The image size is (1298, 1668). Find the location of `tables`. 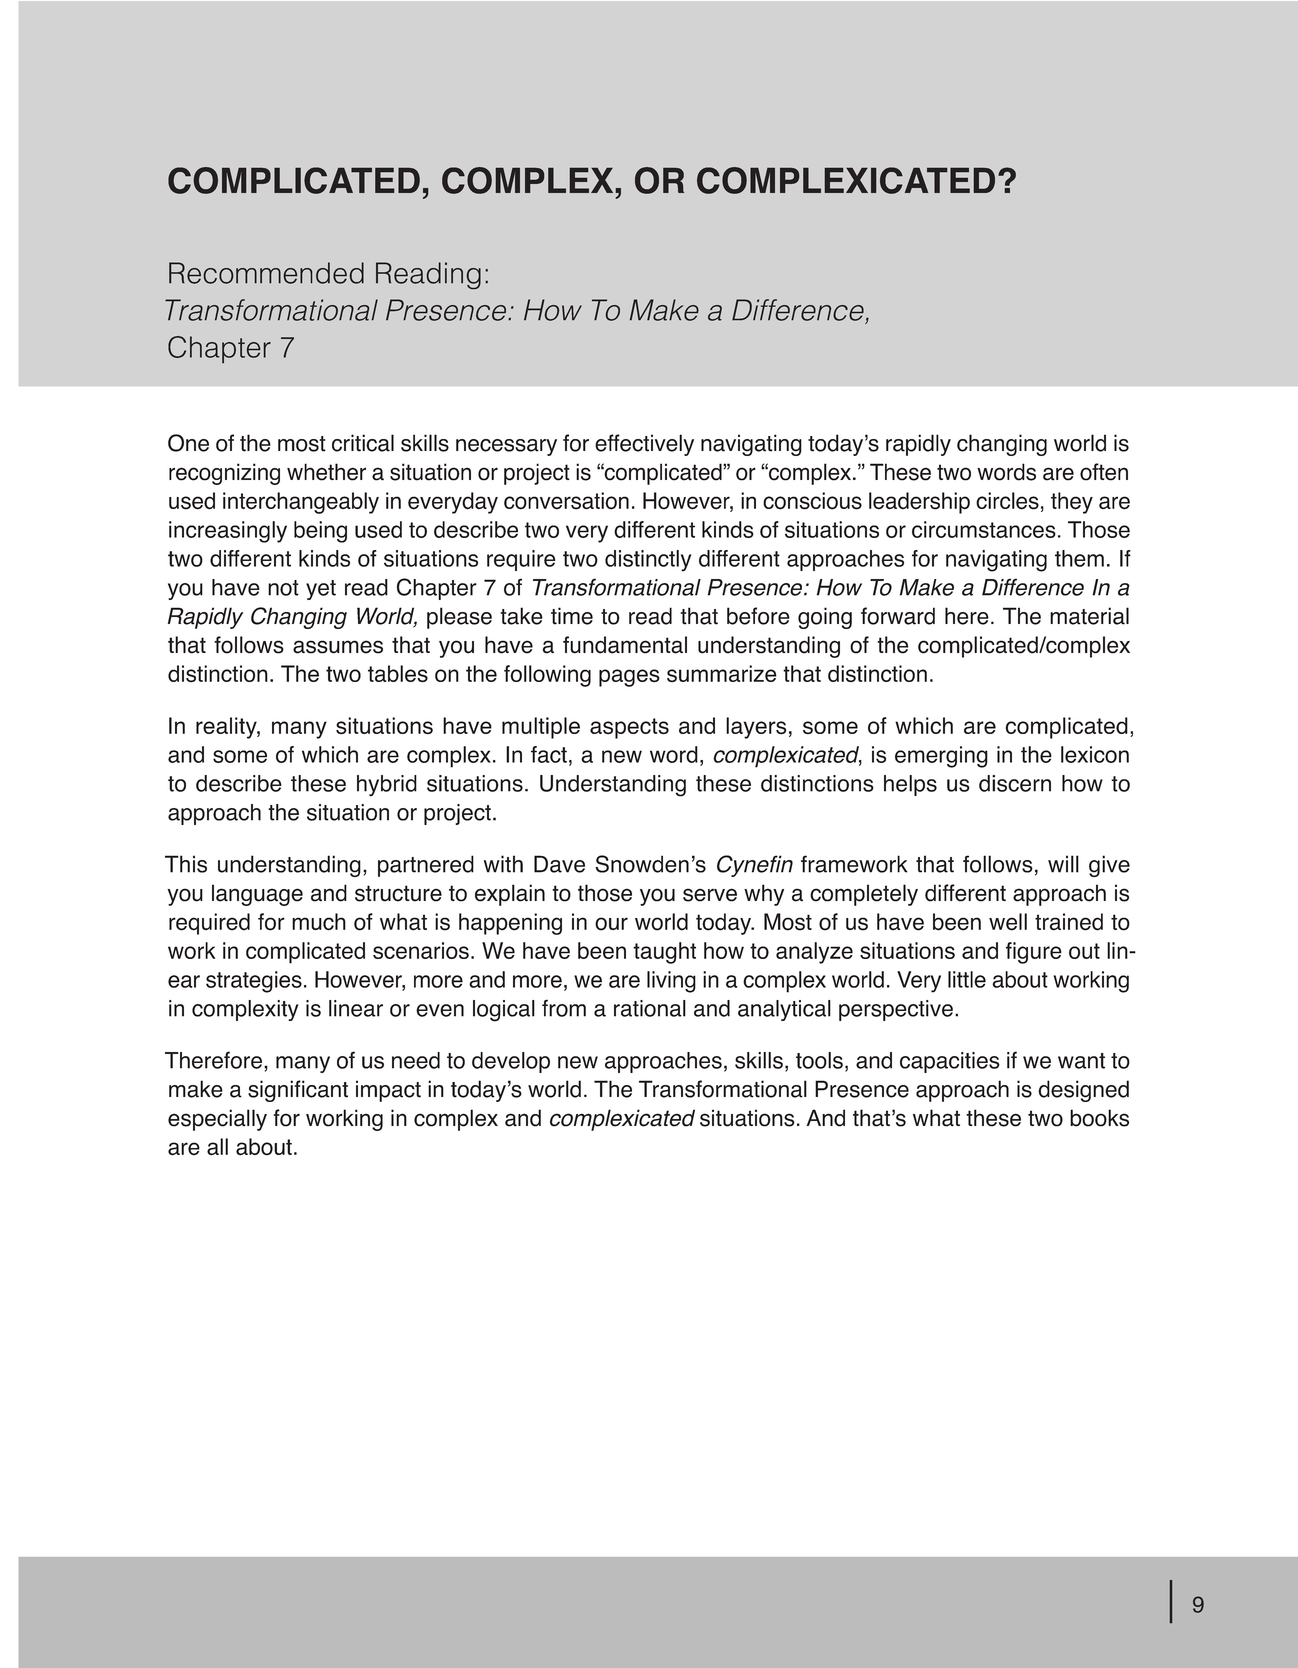

tables is located at coordinates (398, 673).
